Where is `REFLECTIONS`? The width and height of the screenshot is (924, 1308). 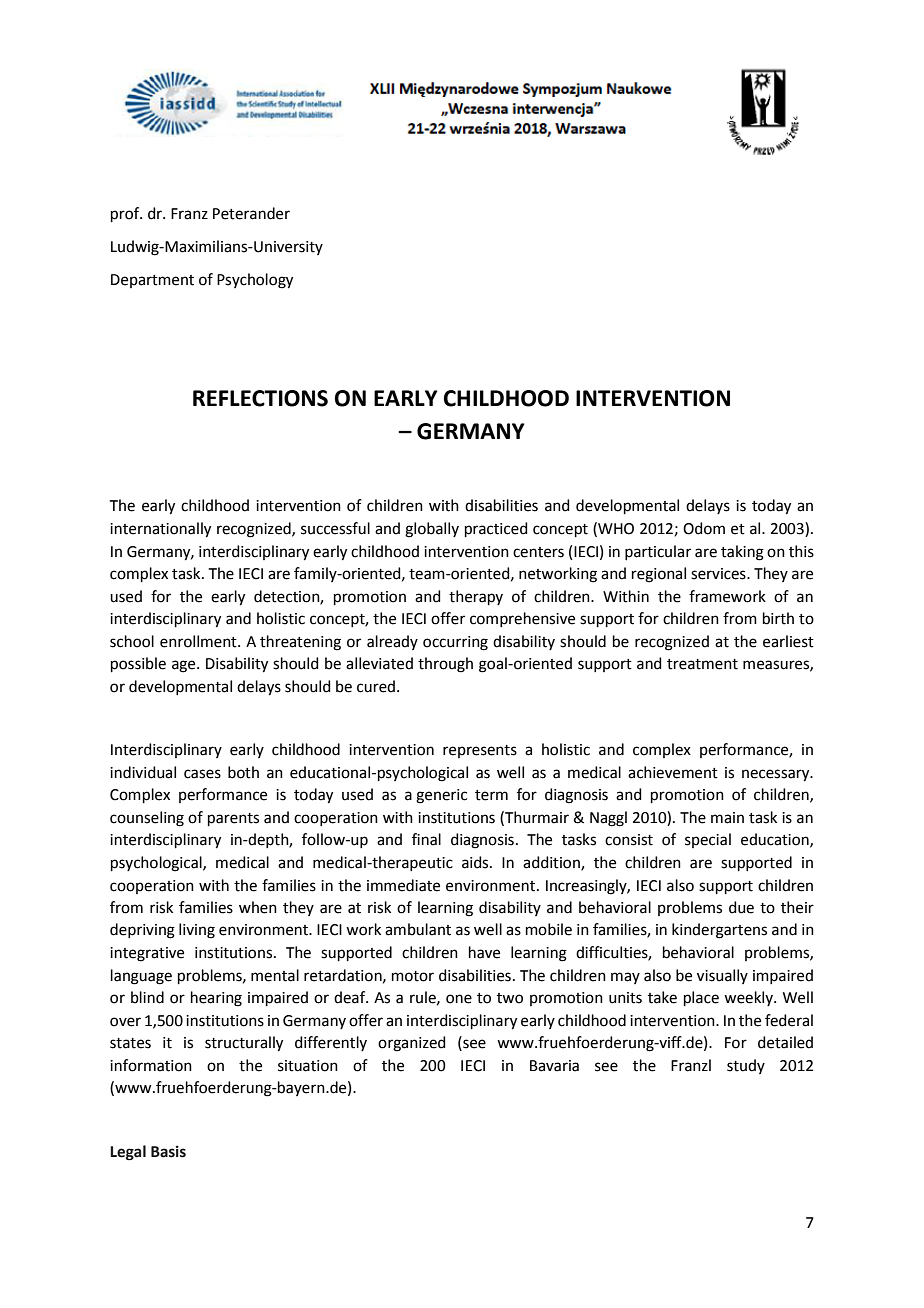 REFLECTIONS is located at coordinates (260, 398).
